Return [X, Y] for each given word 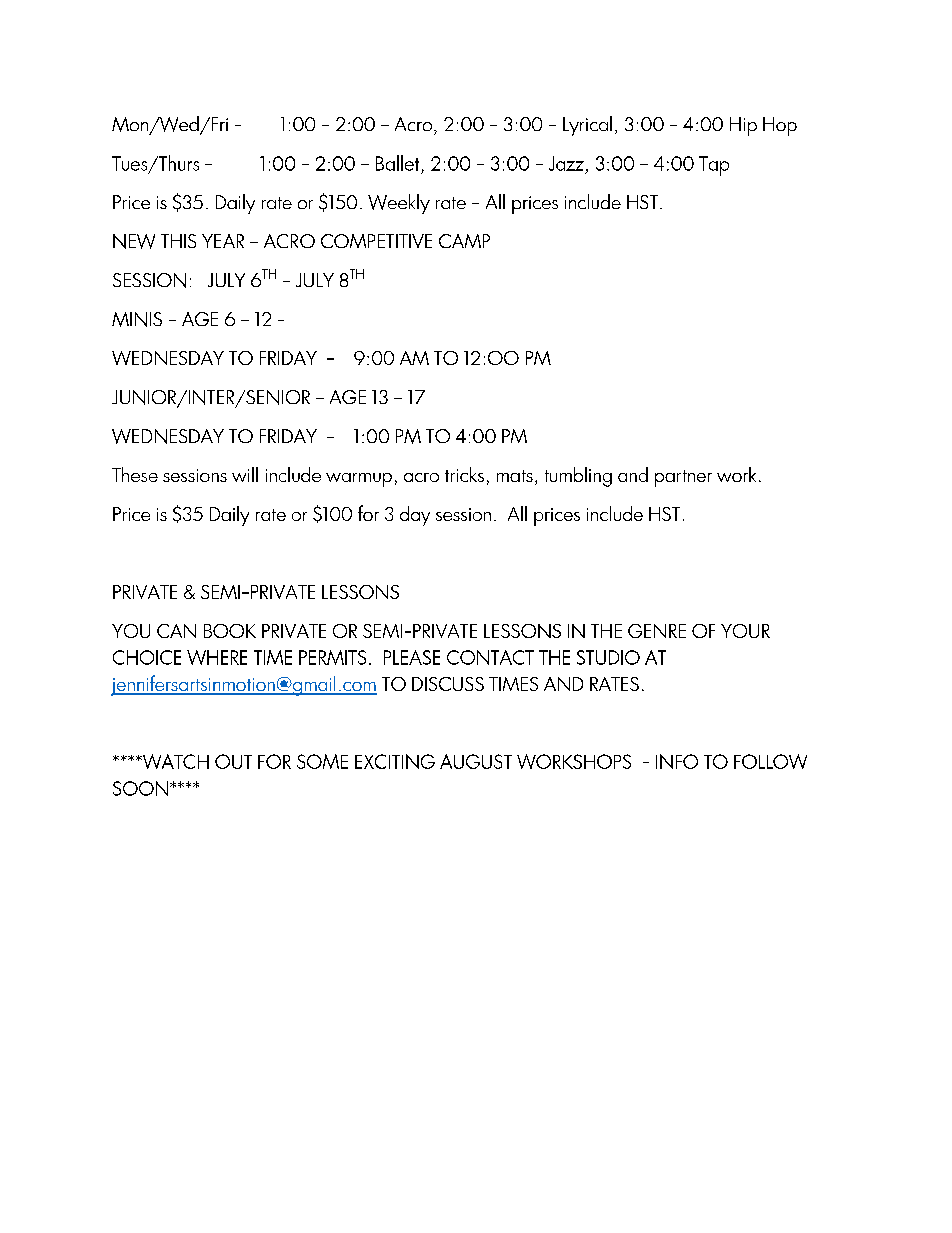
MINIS [137, 319]
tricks [464, 474]
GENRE [657, 631]
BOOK [230, 631]
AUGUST [476, 761]
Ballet [397, 163]
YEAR [223, 241]
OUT [233, 761]
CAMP [464, 241]
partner [683, 478]
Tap [714, 166]
